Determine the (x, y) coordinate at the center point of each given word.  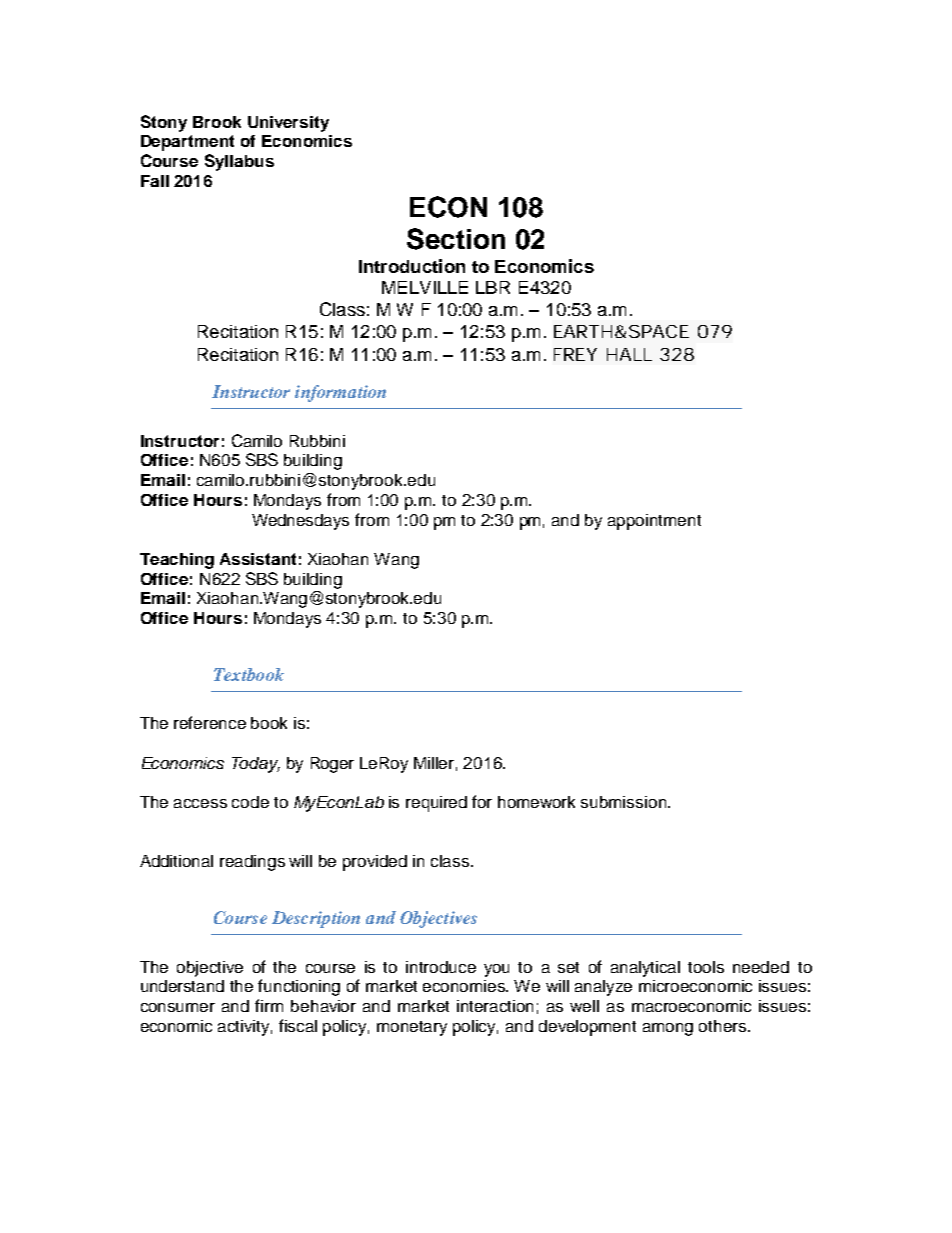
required (436, 804)
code (250, 802)
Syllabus (239, 162)
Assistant (258, 559)
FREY (575, 354)
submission (623, 802)
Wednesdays (300, 522)
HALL (629, 354)
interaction (495, 1006)
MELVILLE (425, 287)
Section (456, 239)
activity (245, 1028)
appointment (654, 522)
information (340, 393)
